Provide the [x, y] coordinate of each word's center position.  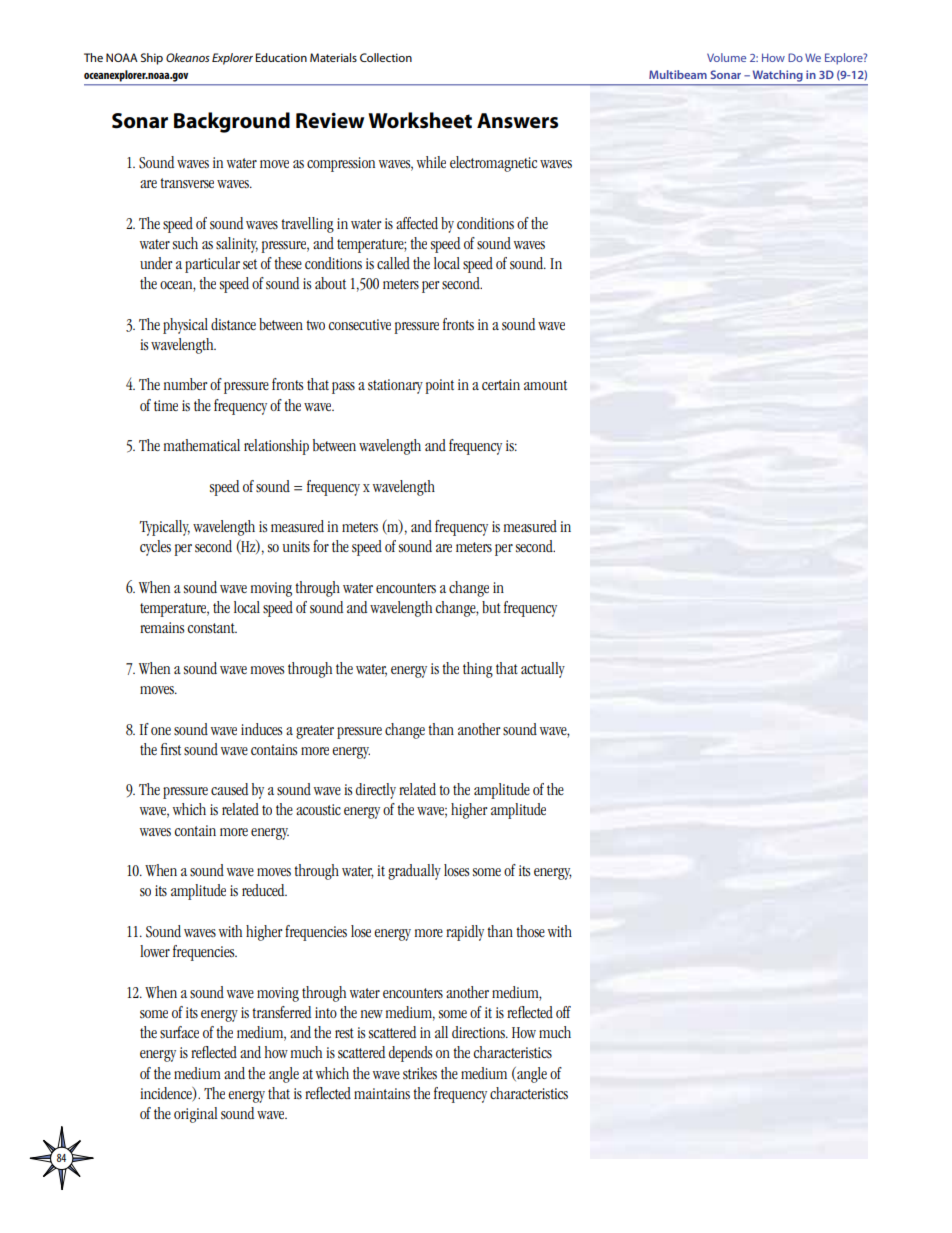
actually [543, 670]
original [196, 1115]
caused [229, 789]
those [530, 931]
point [439, 386]
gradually [414, 872]
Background [232, 122]
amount [545, 385]
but [491, 607]
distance [233, 324]
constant [212, 628]
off [563, 1012]
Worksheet [420, 120]
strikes [420, 1073]
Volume [726, 57]
